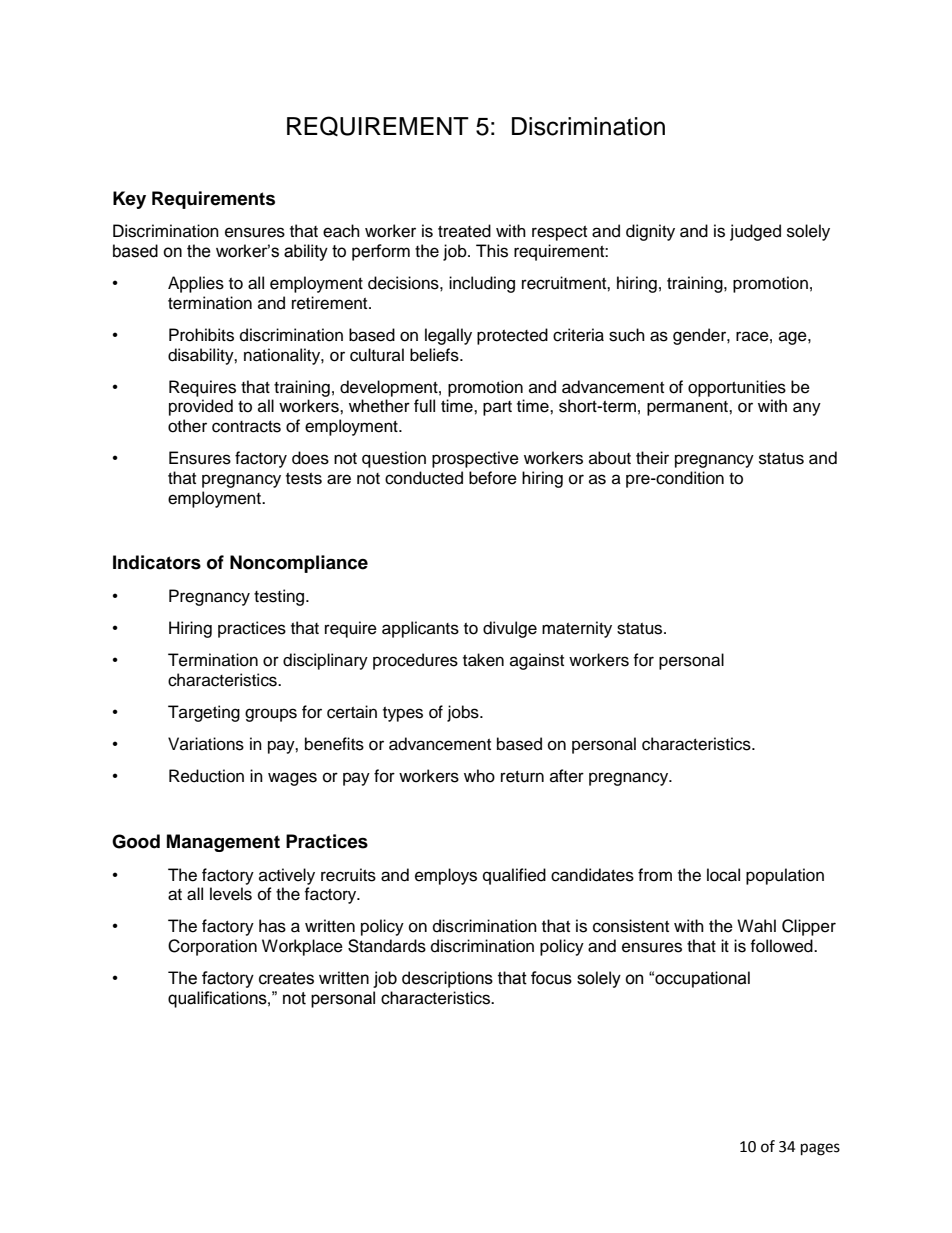 The width and height of the screenshot is (952, 1233). What do you see at coordinates (286, 978) in the screenshot?
I see `creates` at bounding box center [286, 978].
